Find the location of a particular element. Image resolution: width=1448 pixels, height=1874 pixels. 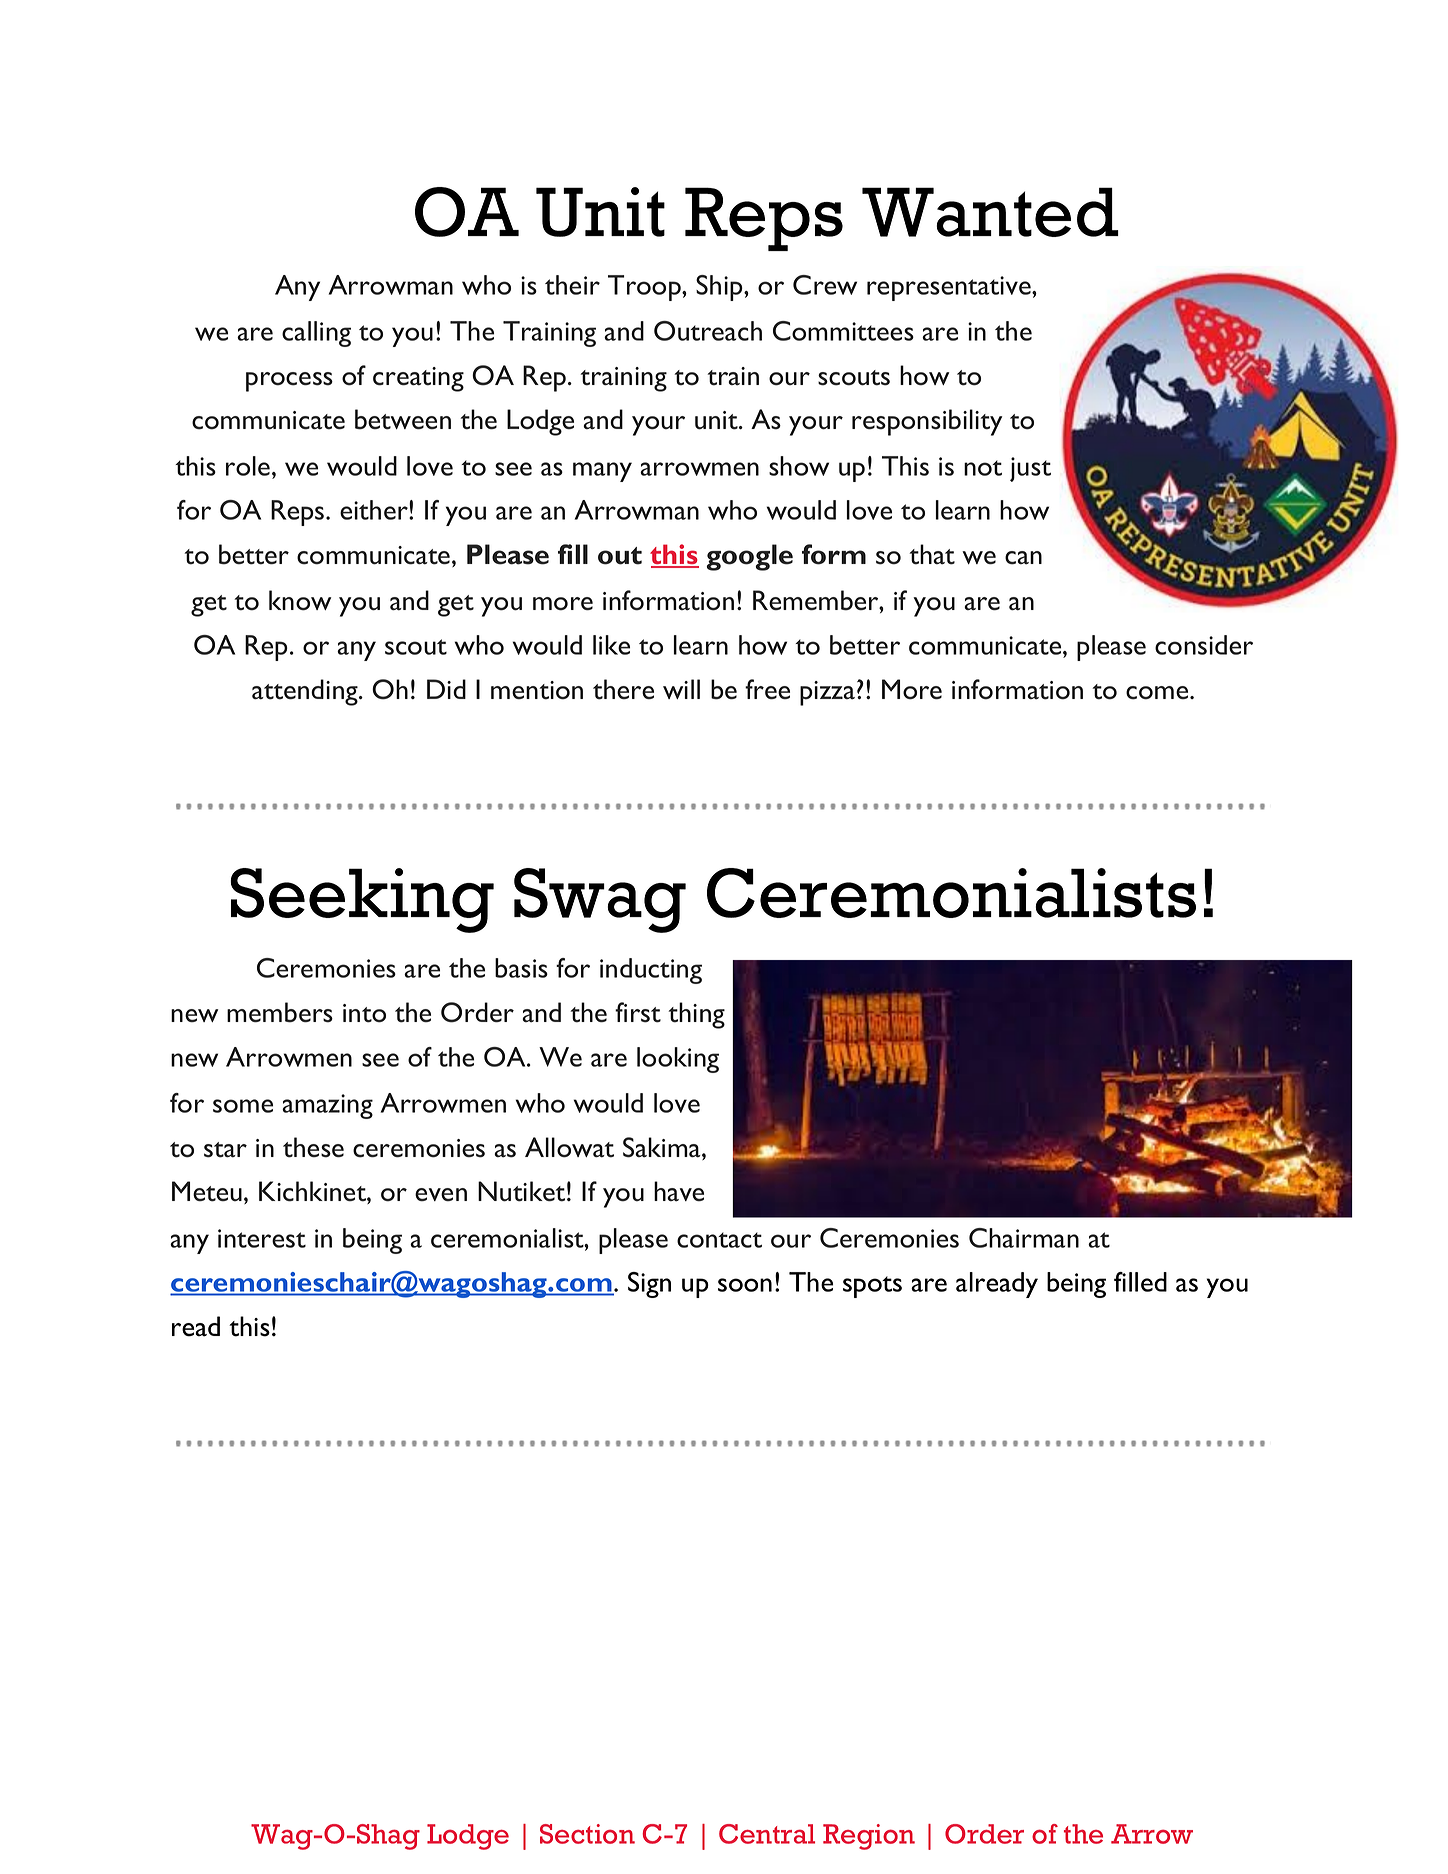

Central is located at coordinates (767, 1834).
